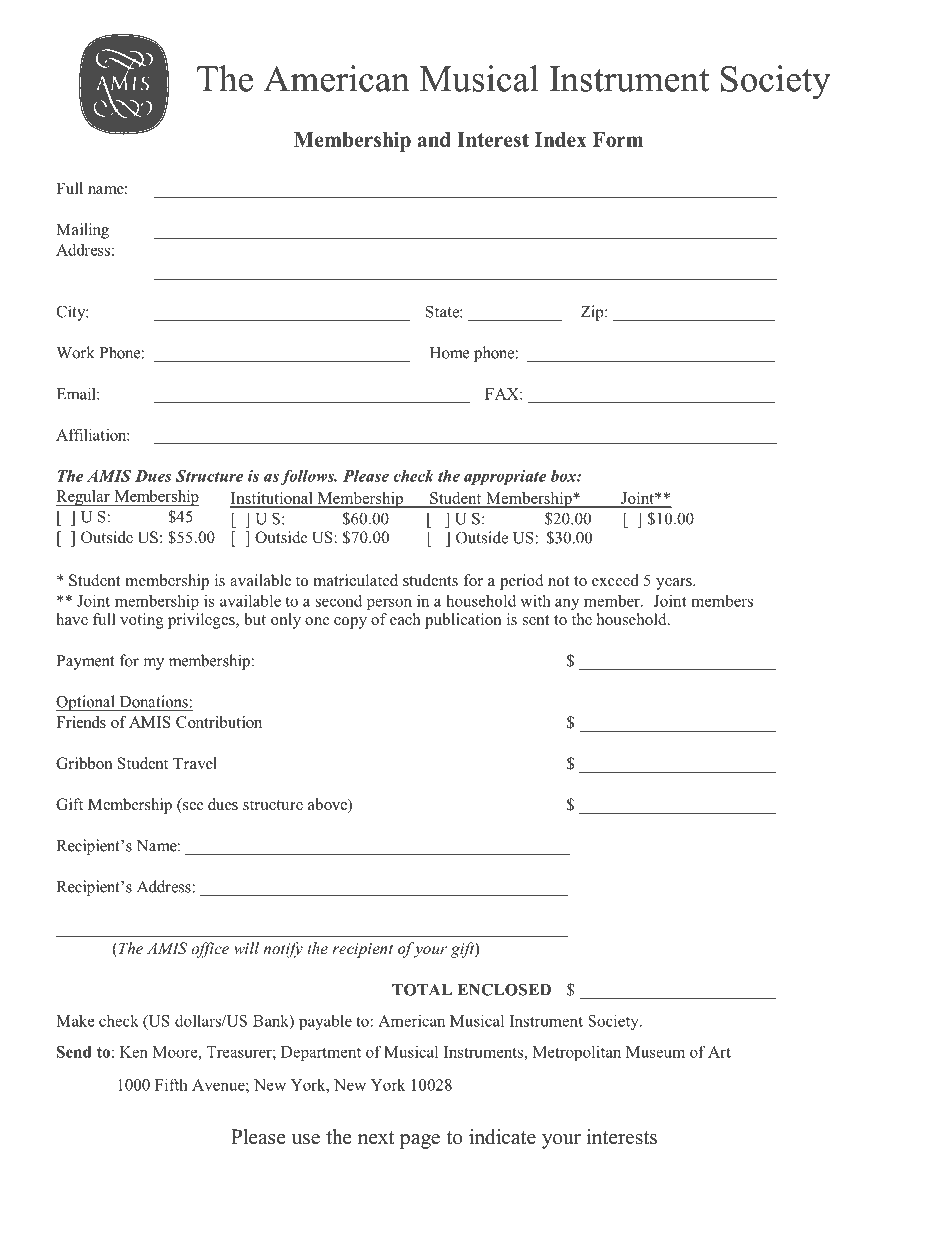 The image size is (952, 1233). Describe the element at coordinates (171, 1084) in the image. I see `Fifth` at that location.
